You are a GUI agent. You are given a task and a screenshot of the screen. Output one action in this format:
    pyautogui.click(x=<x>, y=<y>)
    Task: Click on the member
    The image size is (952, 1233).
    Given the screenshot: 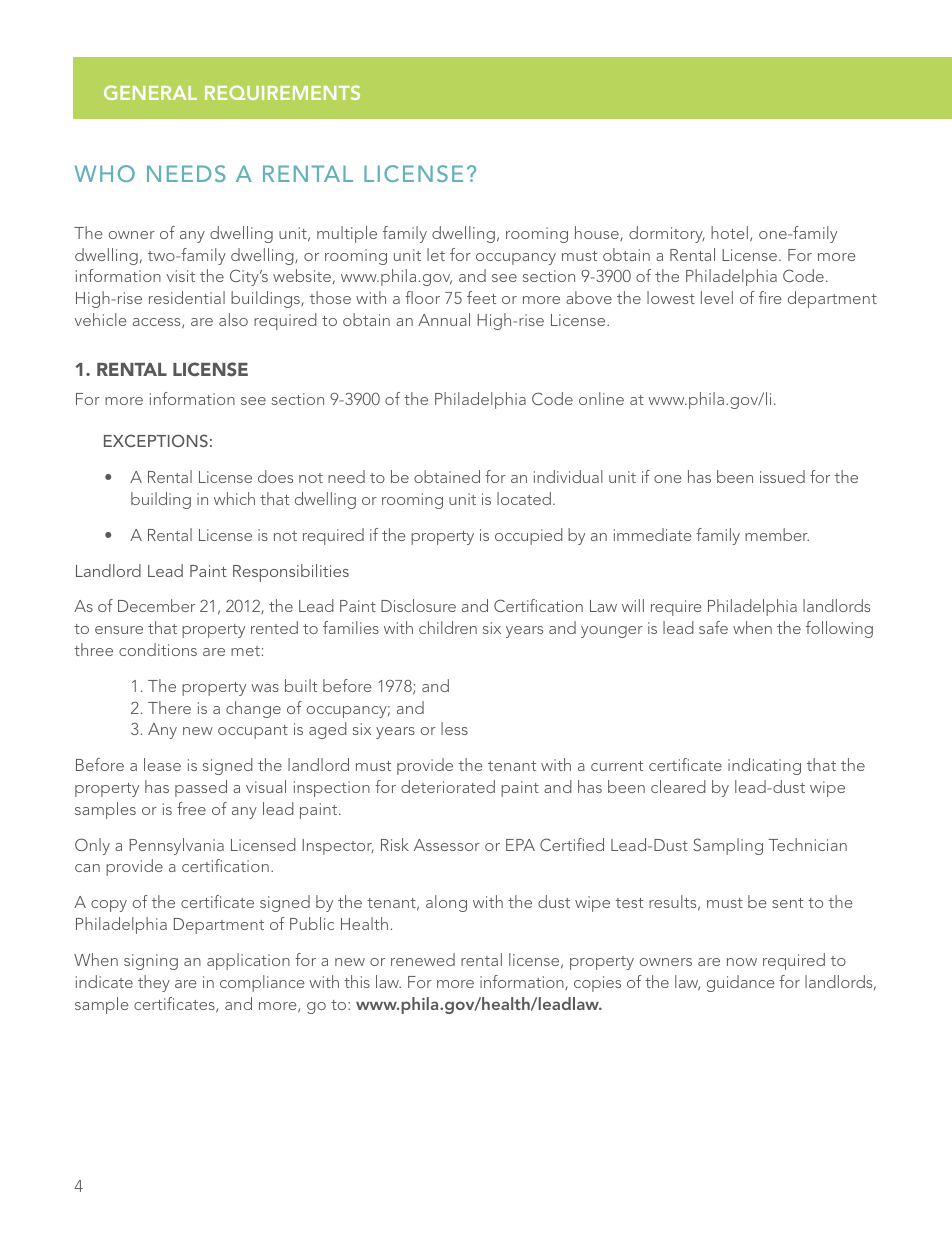 What is the action you would take?
    pyautogui.click(x=777, y=534)
